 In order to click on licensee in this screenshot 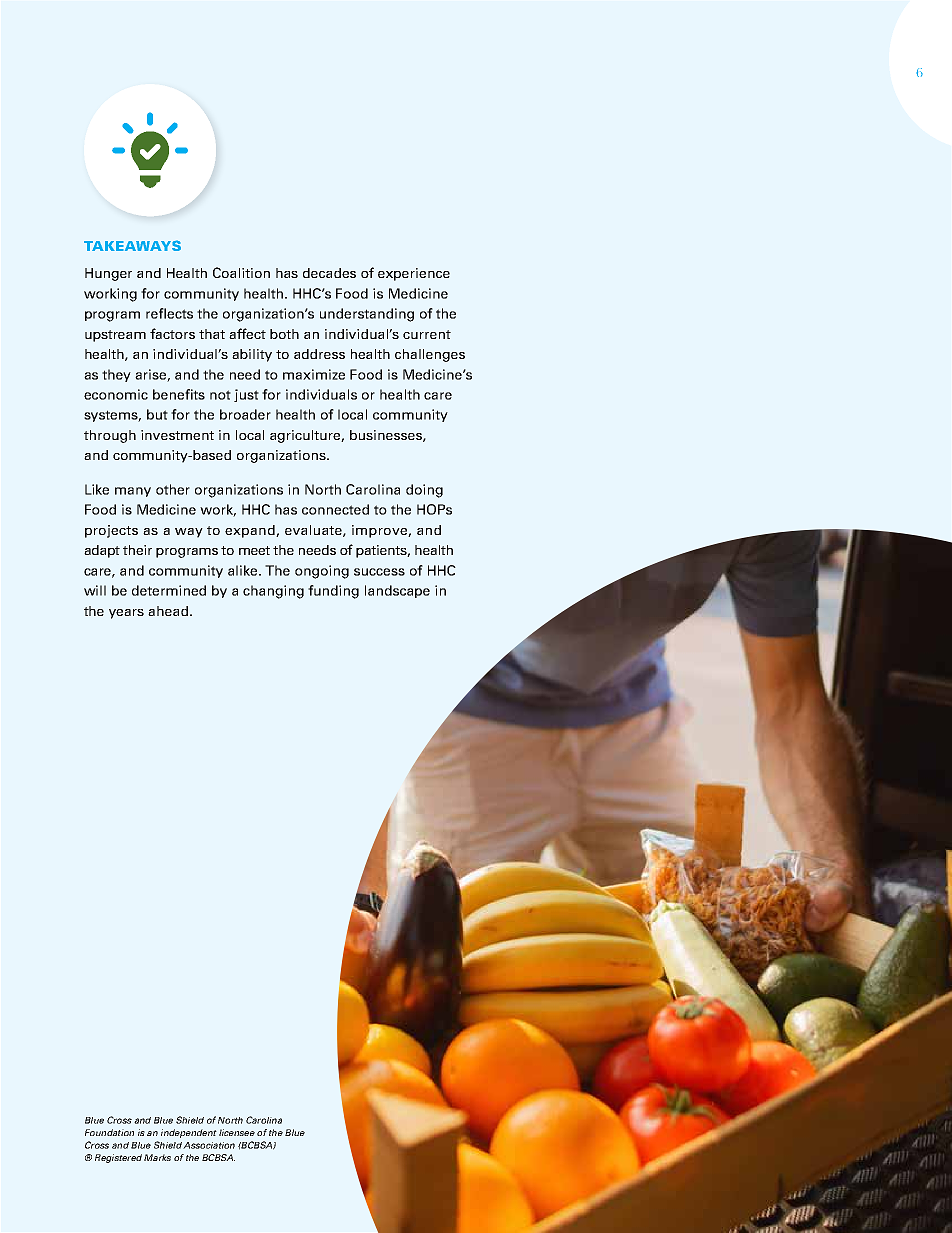, I will do `click(237, 1132)`.
